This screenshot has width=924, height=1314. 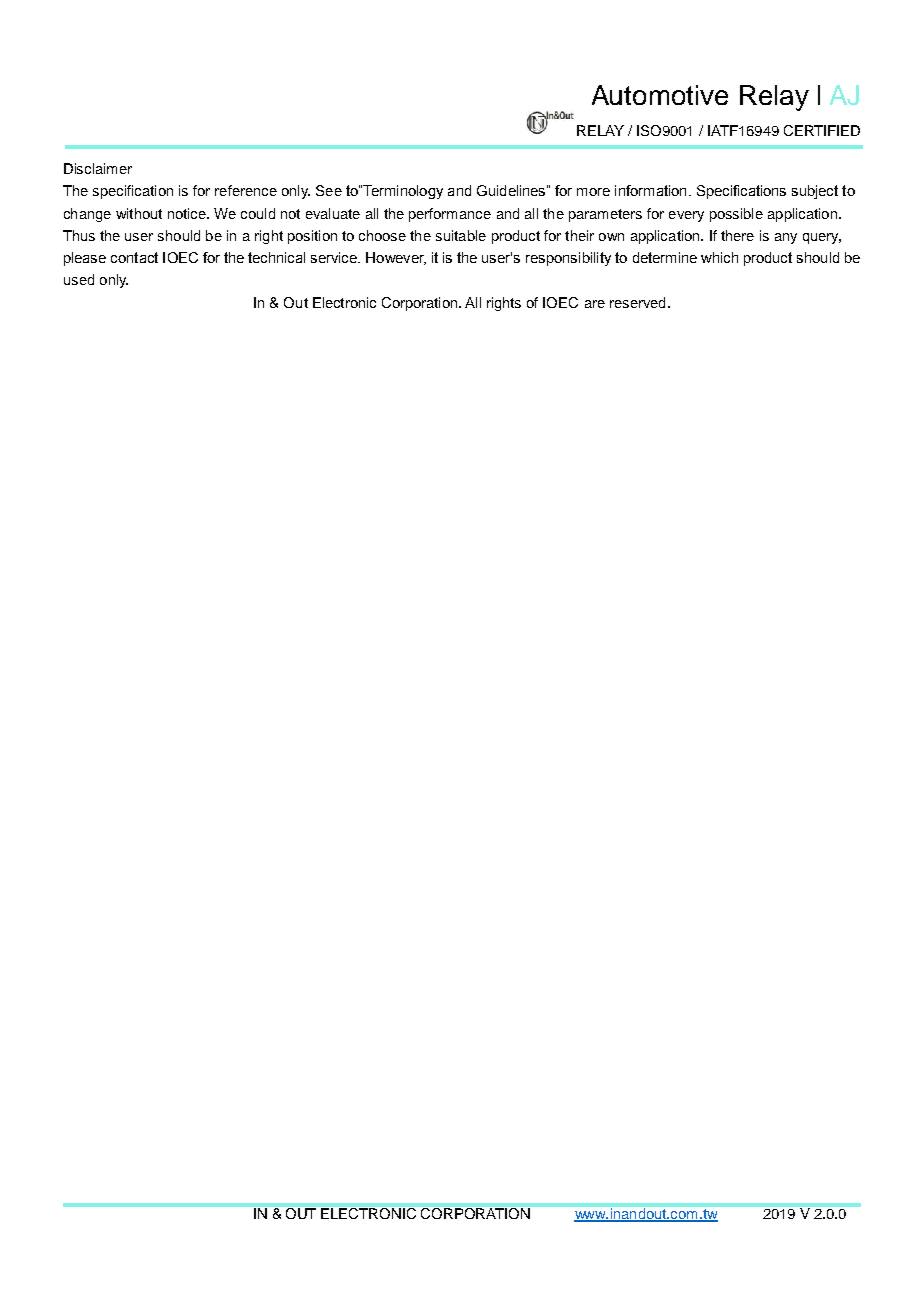 What do you see at coordinates (595, 304) in the screenshot?
I see `are` at bounding box center [595, 304].
